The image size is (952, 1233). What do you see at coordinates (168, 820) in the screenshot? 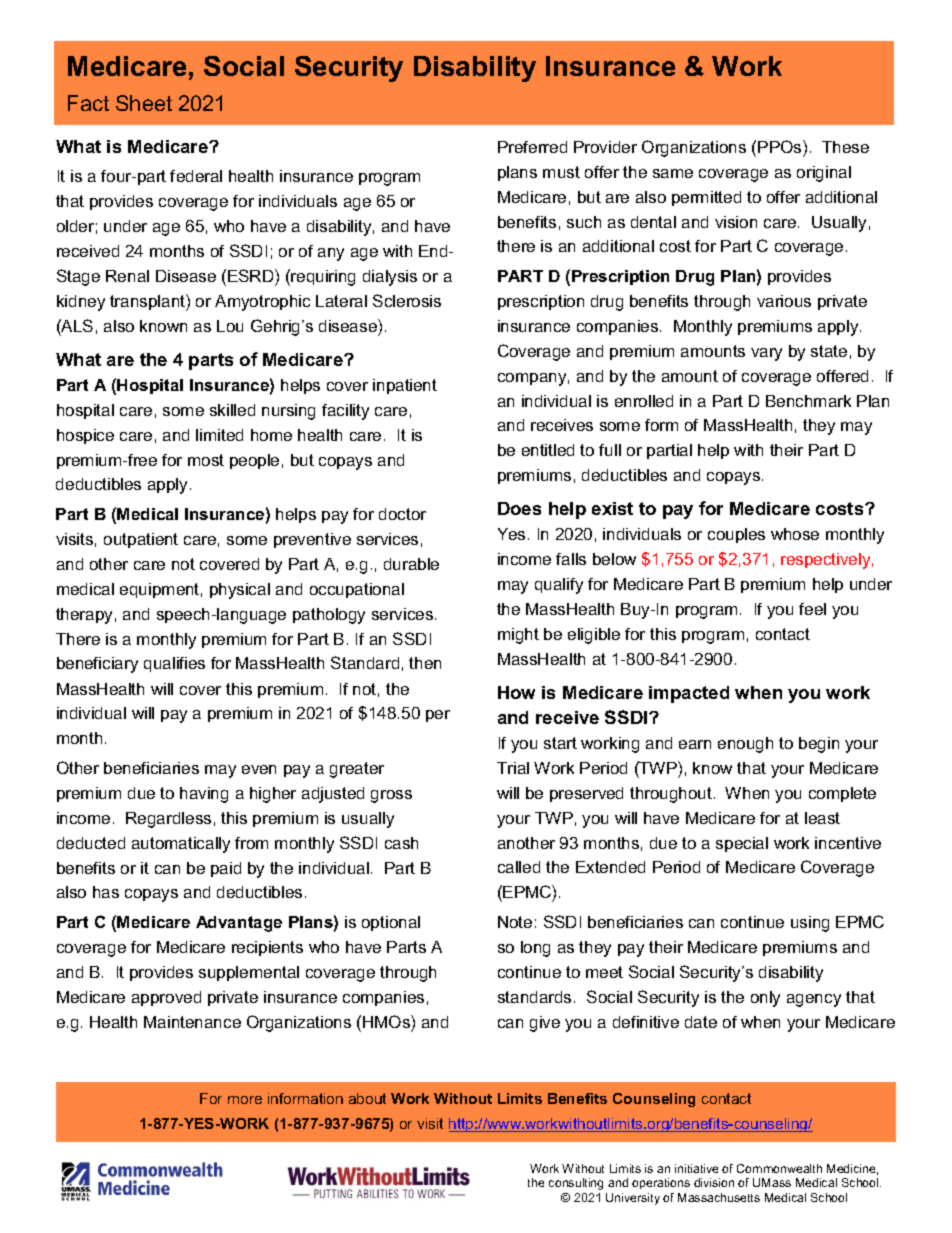
I see `Regardless` at bounding box center [168, 820].
